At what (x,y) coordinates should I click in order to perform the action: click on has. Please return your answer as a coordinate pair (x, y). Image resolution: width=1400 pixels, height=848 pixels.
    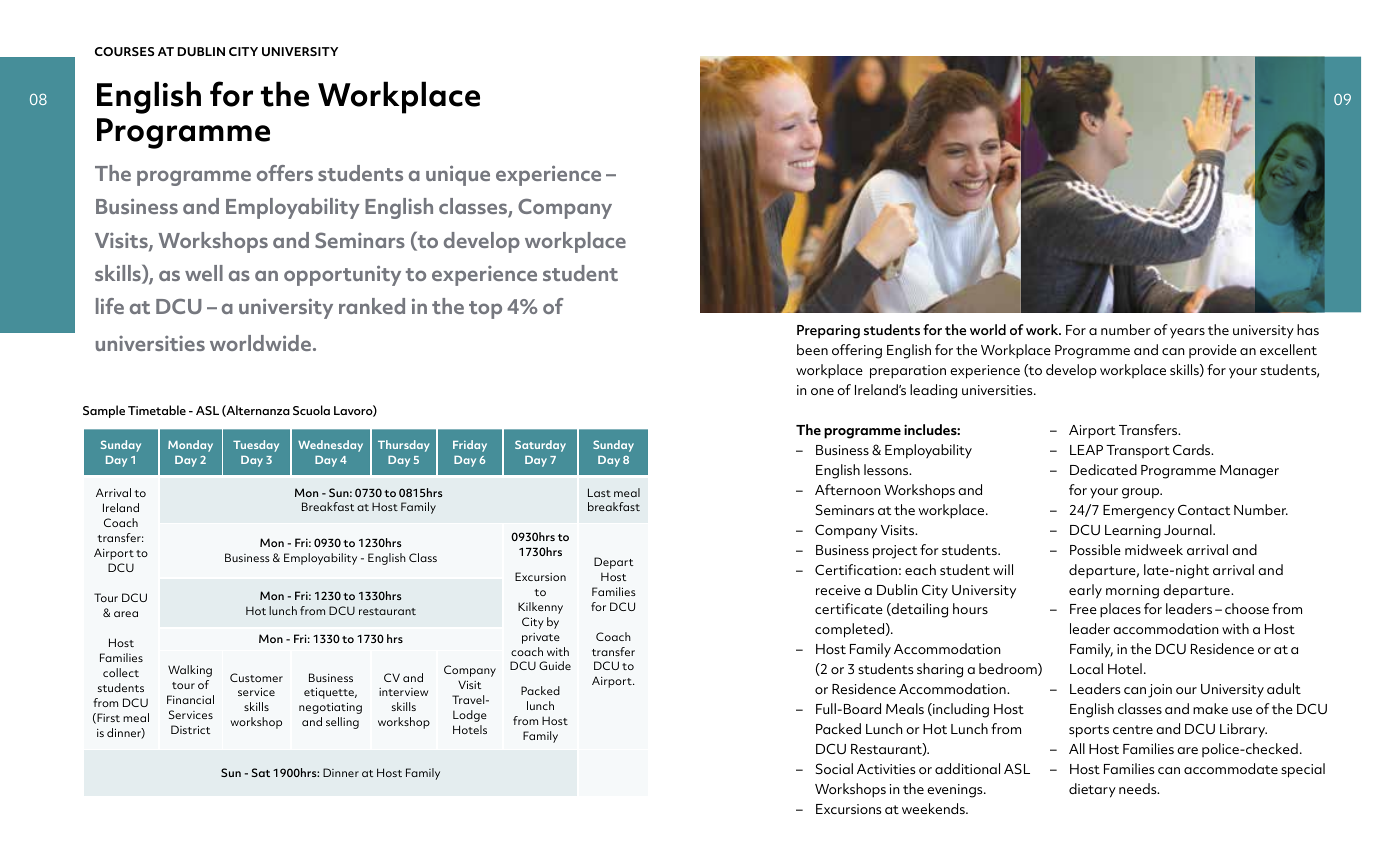
    Looking at the image, I should click on (1308, 329).
